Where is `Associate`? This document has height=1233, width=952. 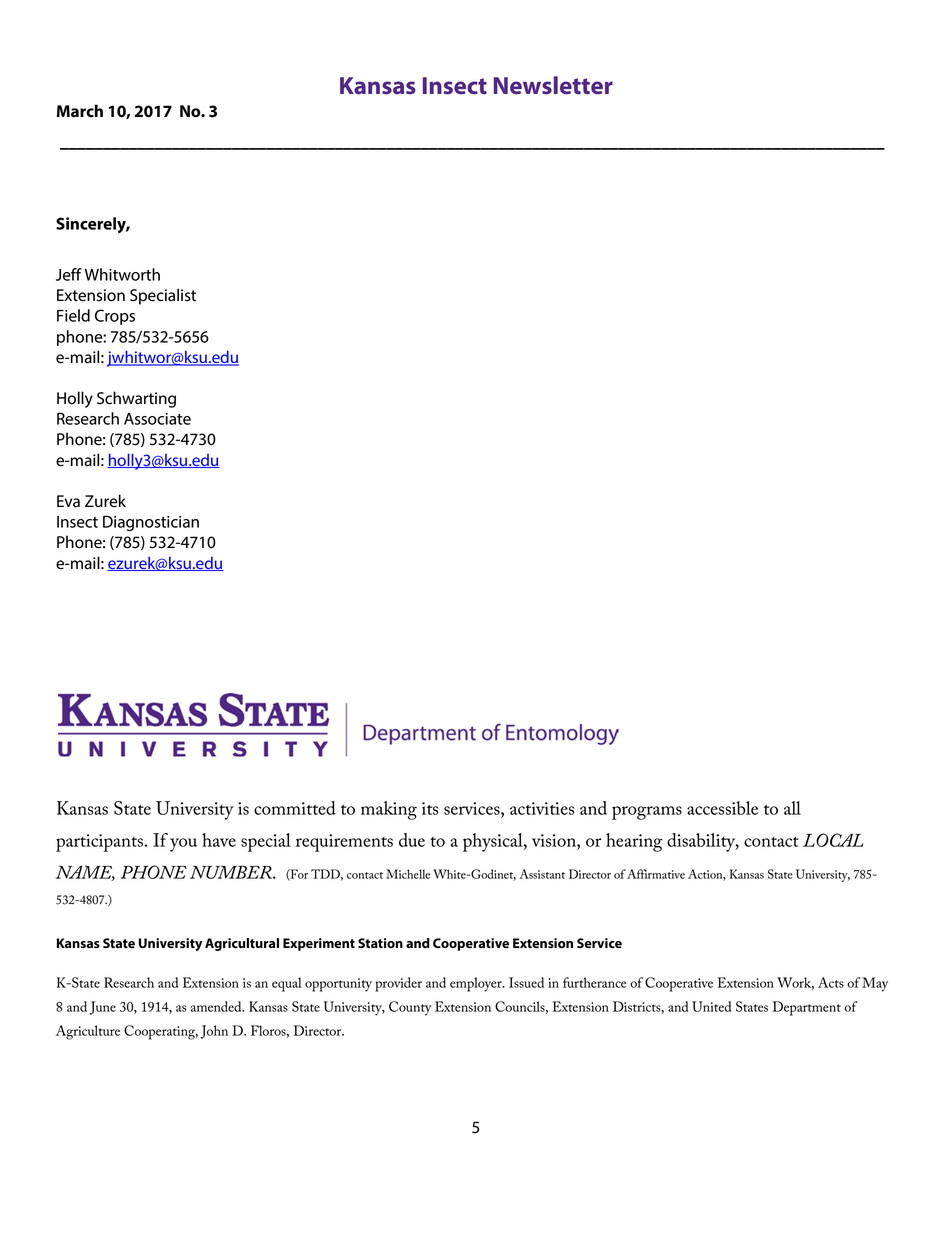
Associate is located at coordinates (157, 419).
